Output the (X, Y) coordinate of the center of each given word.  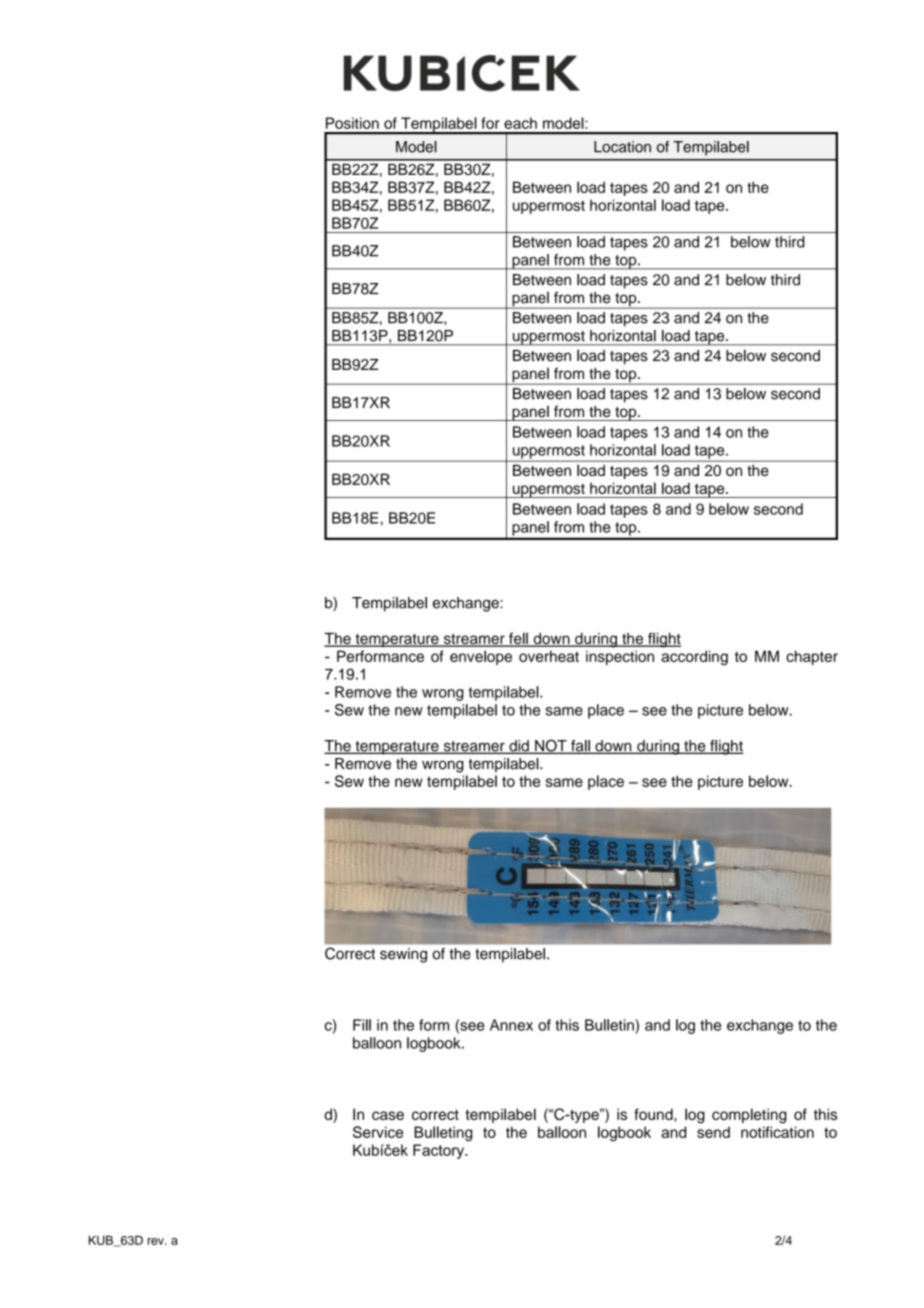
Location (622, 147)
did (519, 747)
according (694, 658)
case (388, 1115)
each (520, 123)
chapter (812, 657)
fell (518, 639)
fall (580, 747)
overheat (549, 656)
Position (352, 123)
